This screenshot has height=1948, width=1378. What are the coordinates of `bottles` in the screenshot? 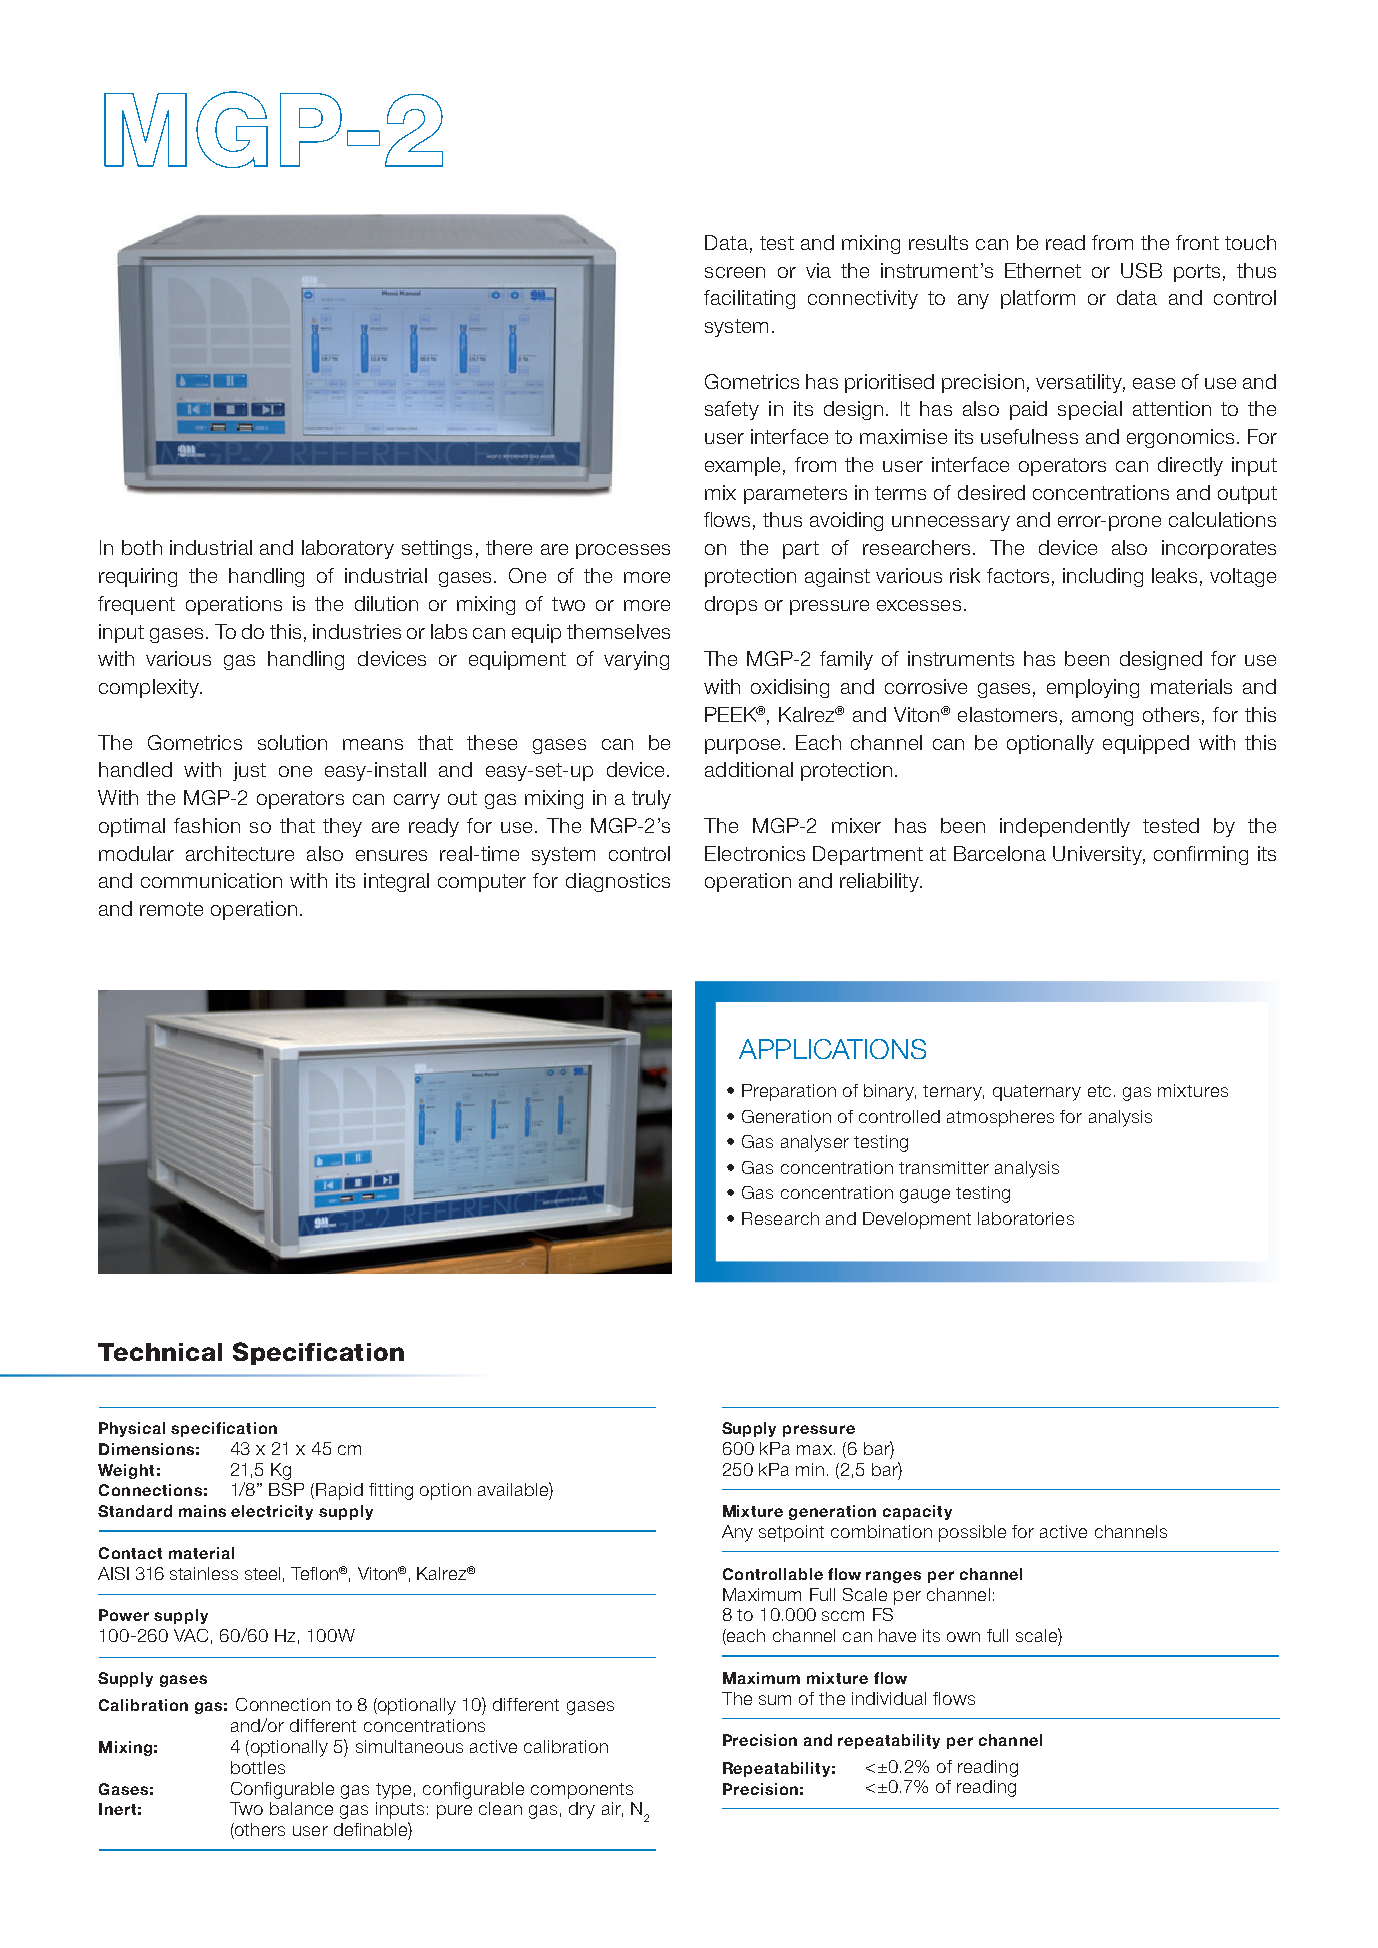 It's located at (258, 1767).
